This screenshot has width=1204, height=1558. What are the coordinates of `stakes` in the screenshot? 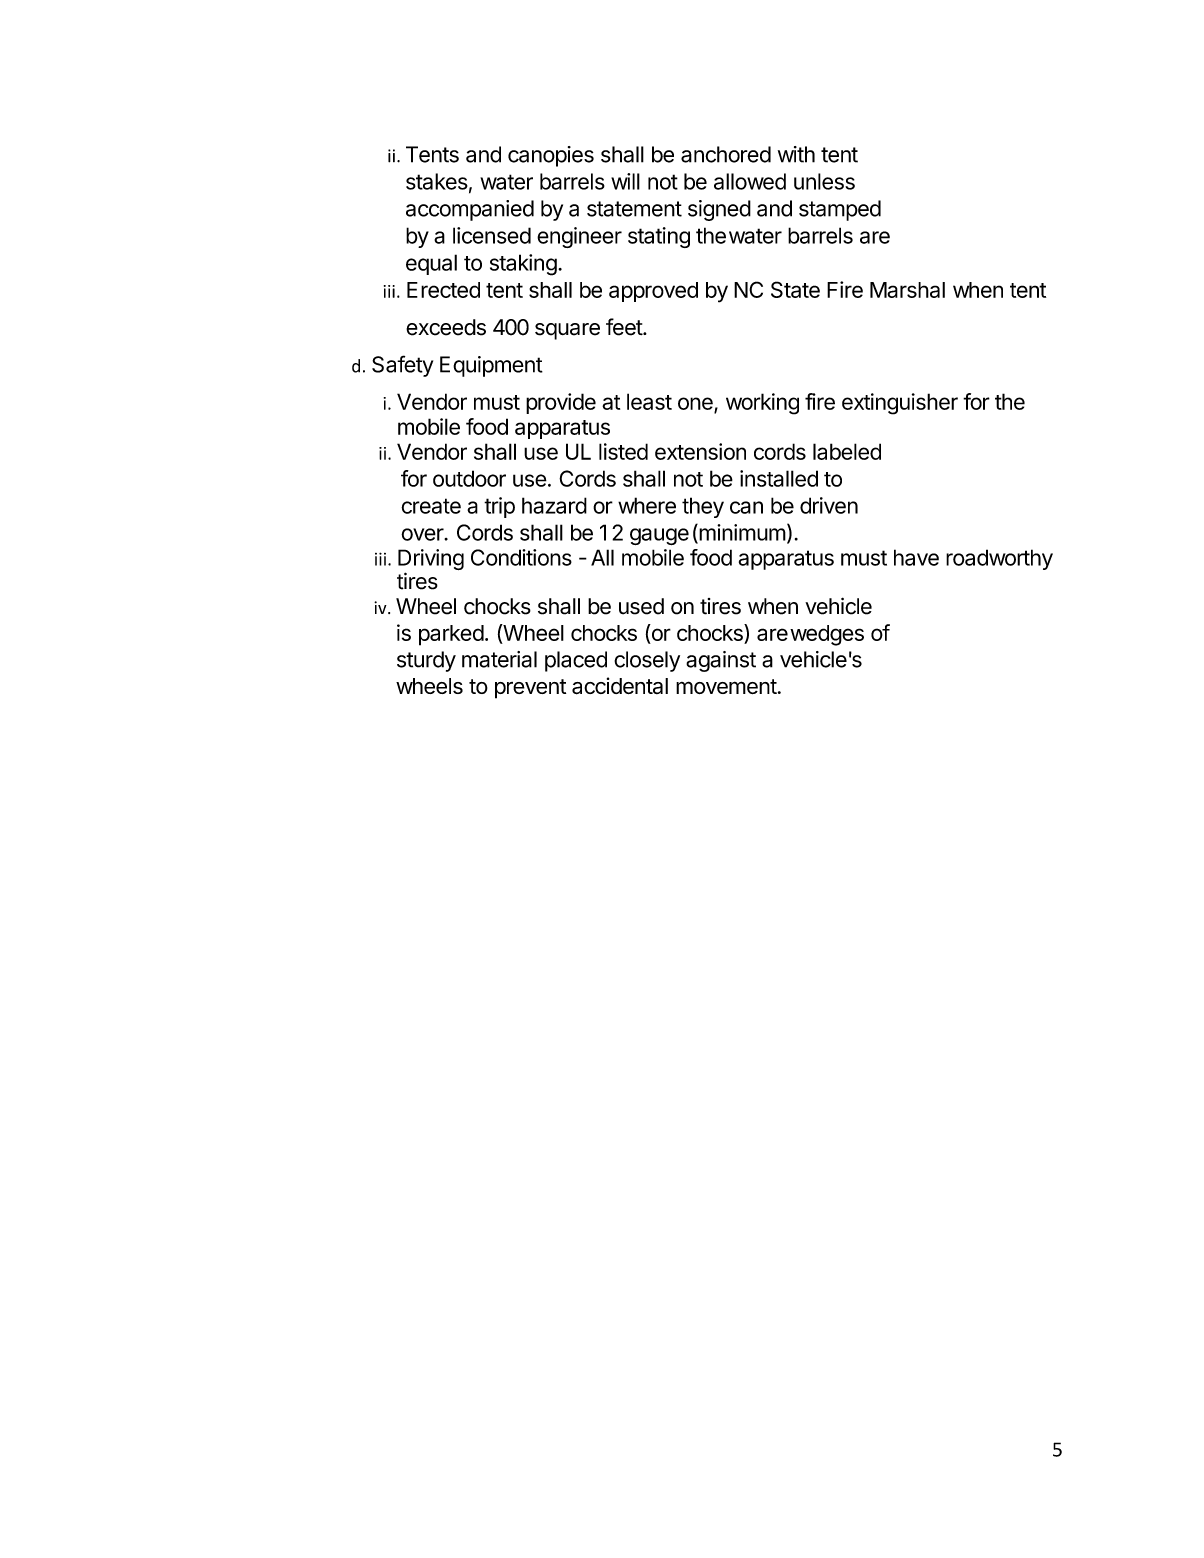 It's located at (437, 181).
